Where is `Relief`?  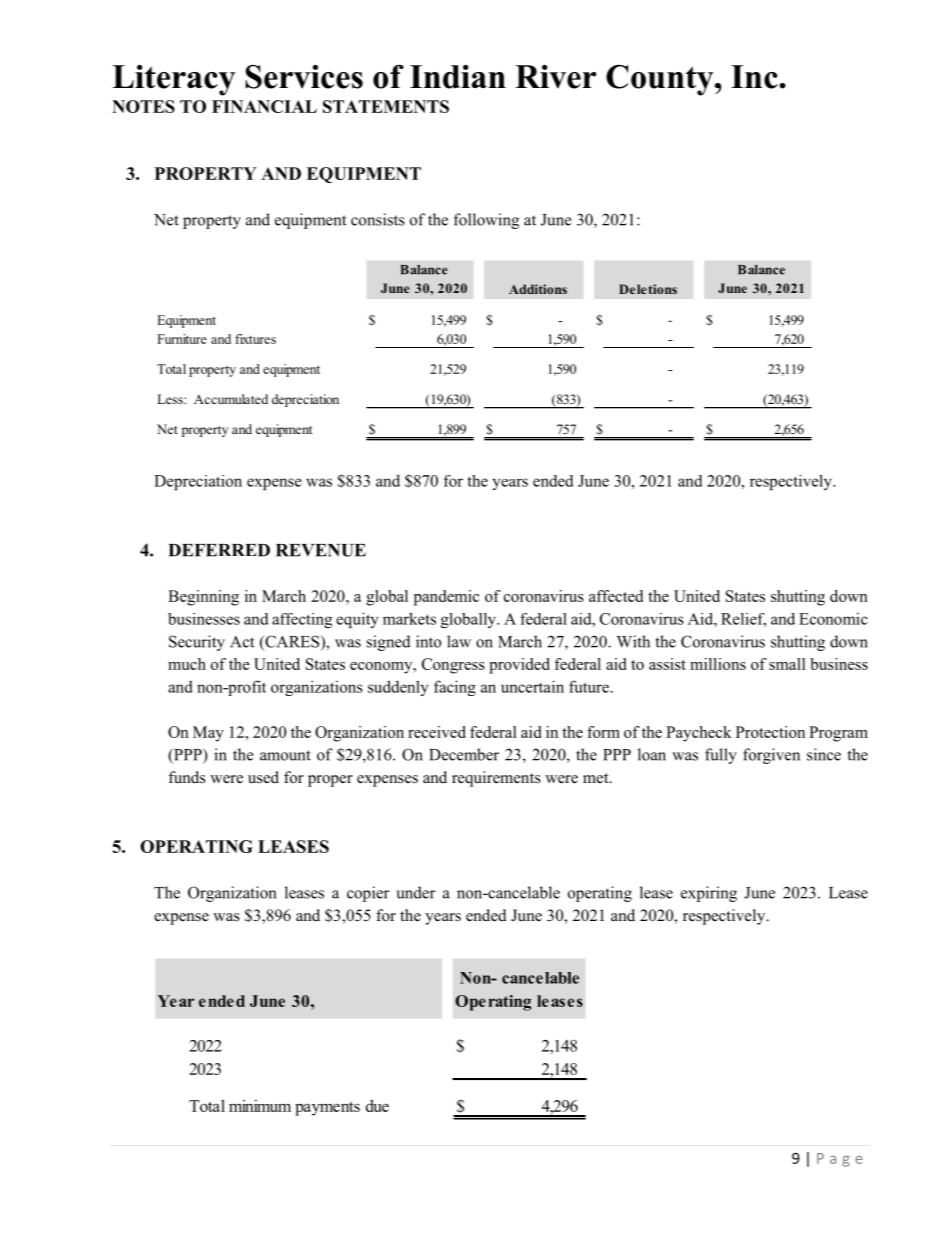
Relief is located at coordinates (743, 620).
